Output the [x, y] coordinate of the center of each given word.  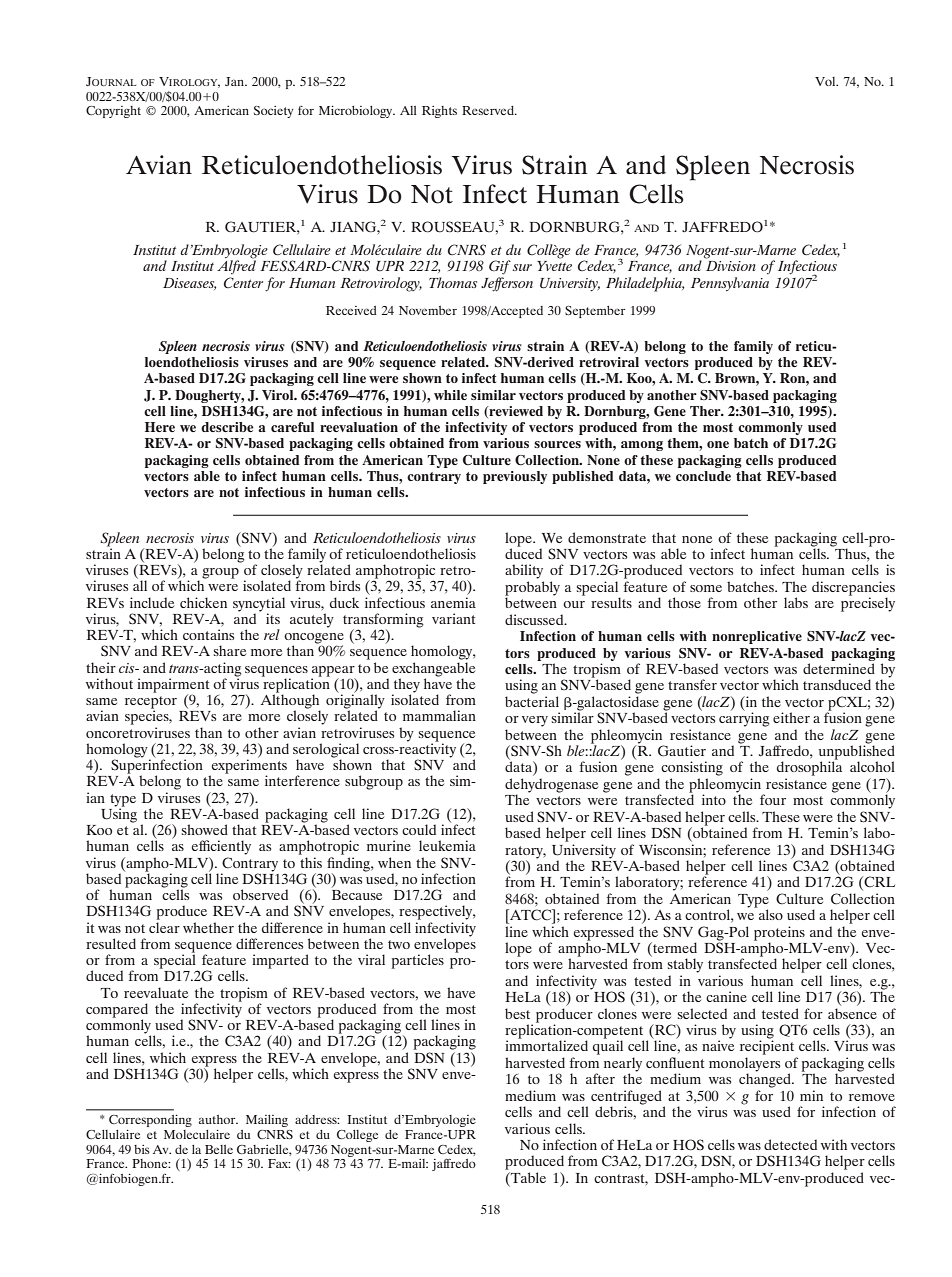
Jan [236, 81]
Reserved [489, 110]
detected [790, 1144]
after [600, 1078]
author [218, 1119]
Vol [826, 81]
